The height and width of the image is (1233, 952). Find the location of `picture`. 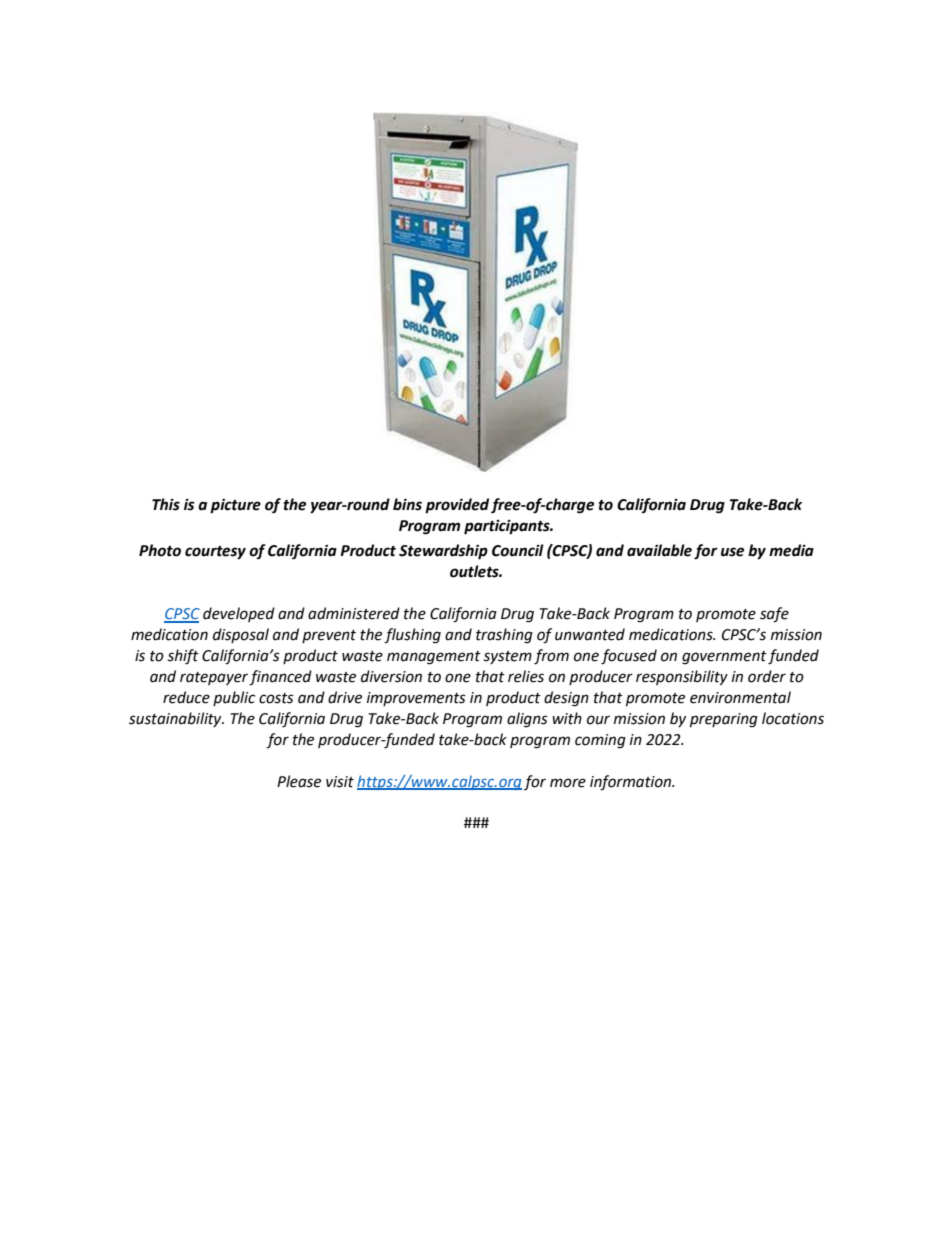

picture is located at coordinates (235, 506).
